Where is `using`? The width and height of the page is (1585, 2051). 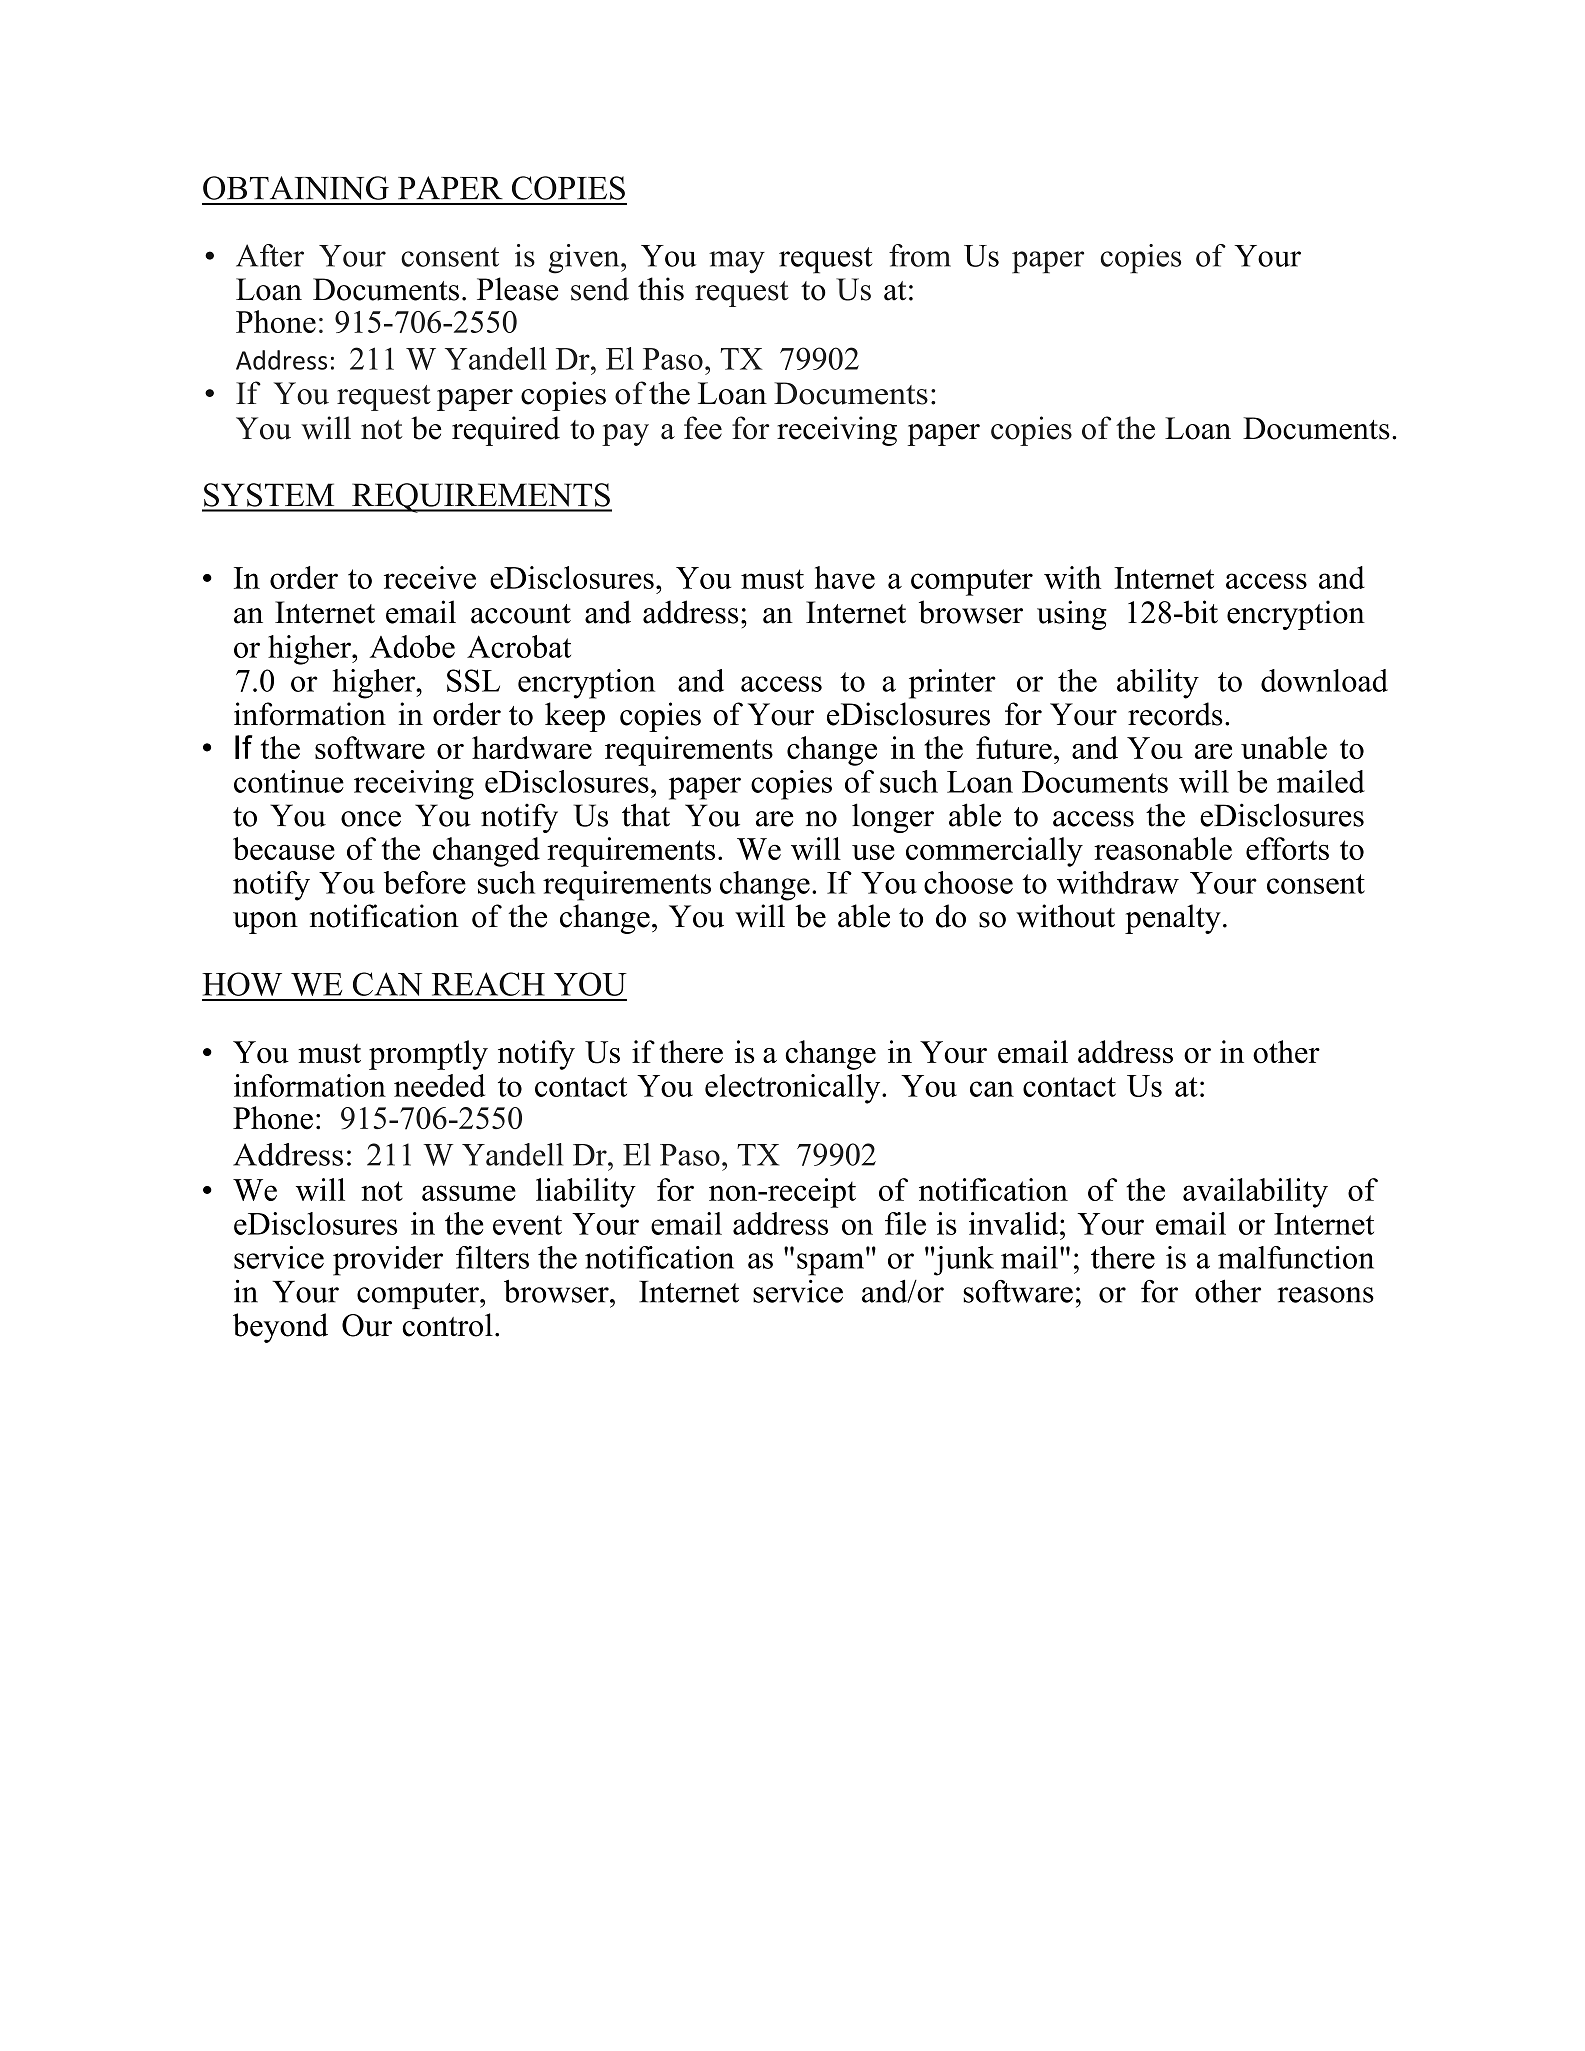
using is located at coordinates (1072, 615).
